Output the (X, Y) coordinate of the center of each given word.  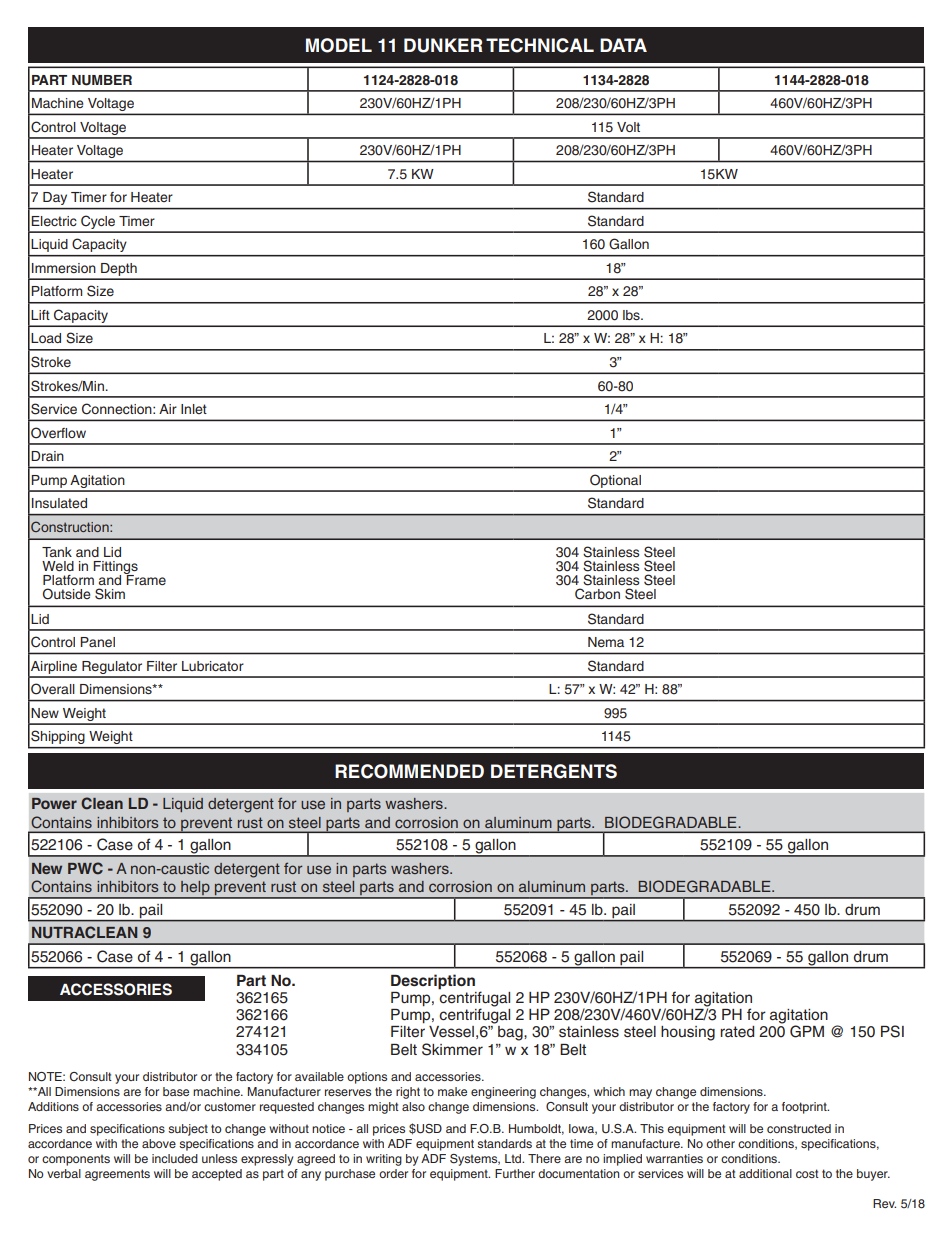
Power (54, 803)
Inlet (194, 409)
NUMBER (102, 80)
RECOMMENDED (409, 771)
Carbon (597, 594)
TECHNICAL (540, 45)
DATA (623, 45)
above (159, 1143)
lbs (632, 315)
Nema (606, 642)
